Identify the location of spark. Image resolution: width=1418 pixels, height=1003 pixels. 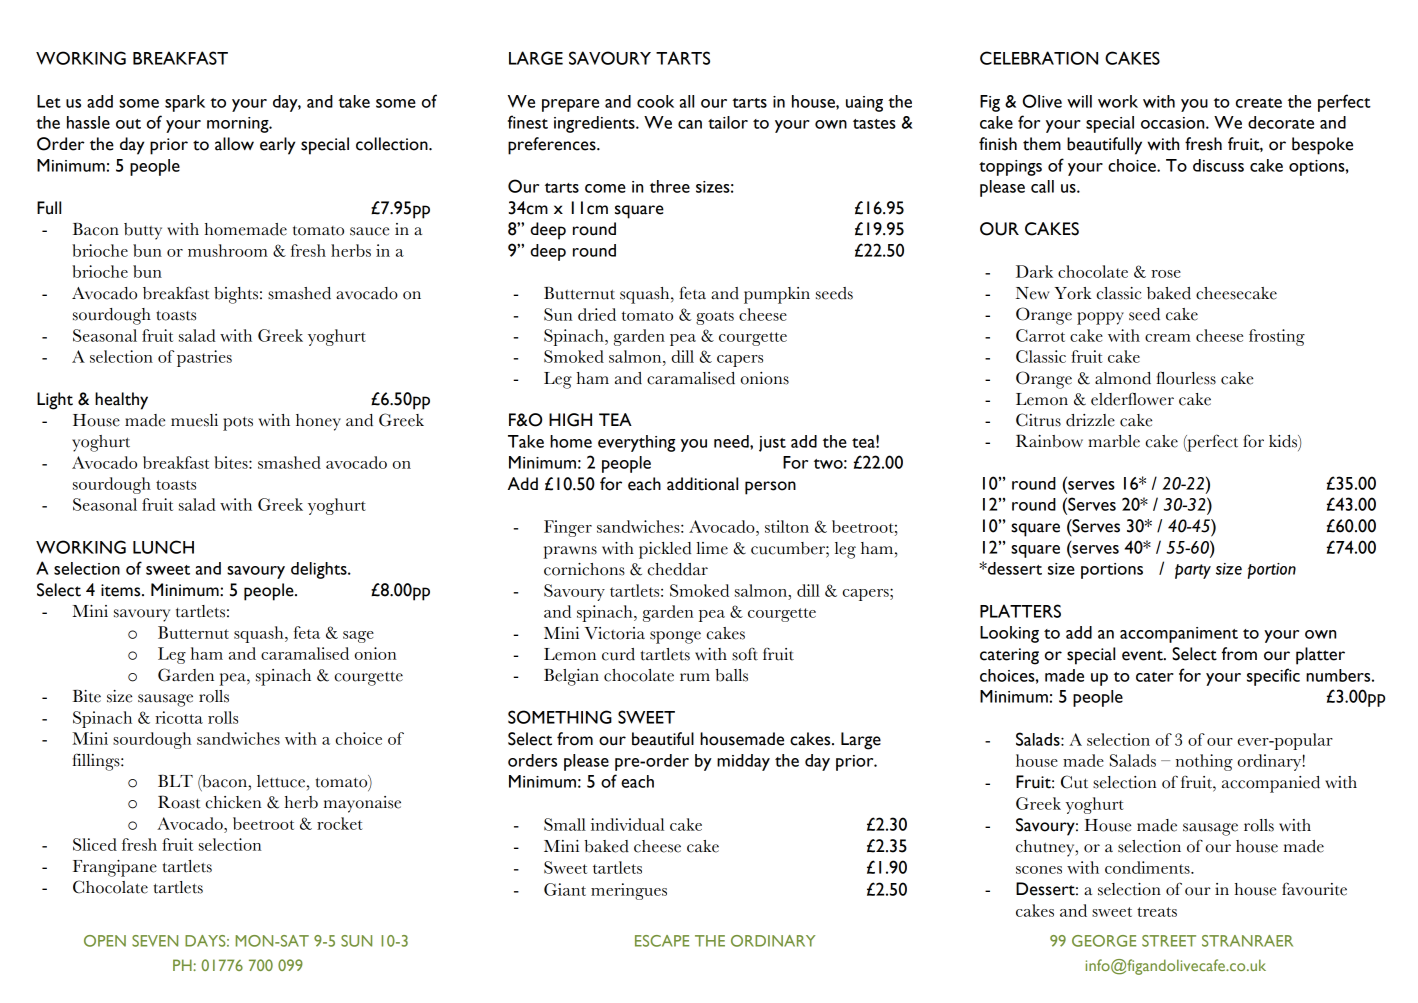
(185, 103).
